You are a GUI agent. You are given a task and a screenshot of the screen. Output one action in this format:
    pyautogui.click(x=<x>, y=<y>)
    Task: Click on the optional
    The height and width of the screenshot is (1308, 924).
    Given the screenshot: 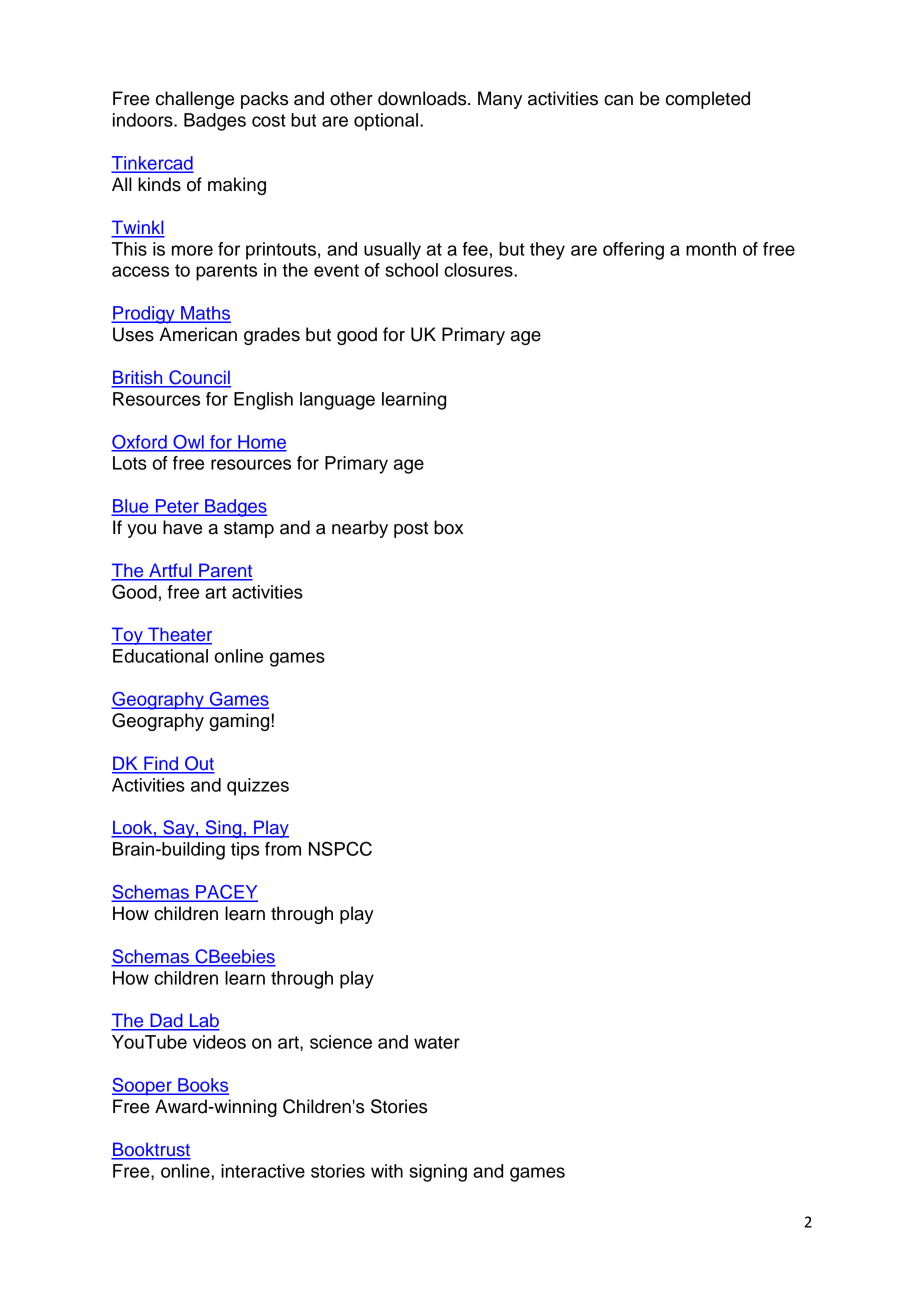 What is the action you would take?
    pyautogui.click(x=386, y=122)
